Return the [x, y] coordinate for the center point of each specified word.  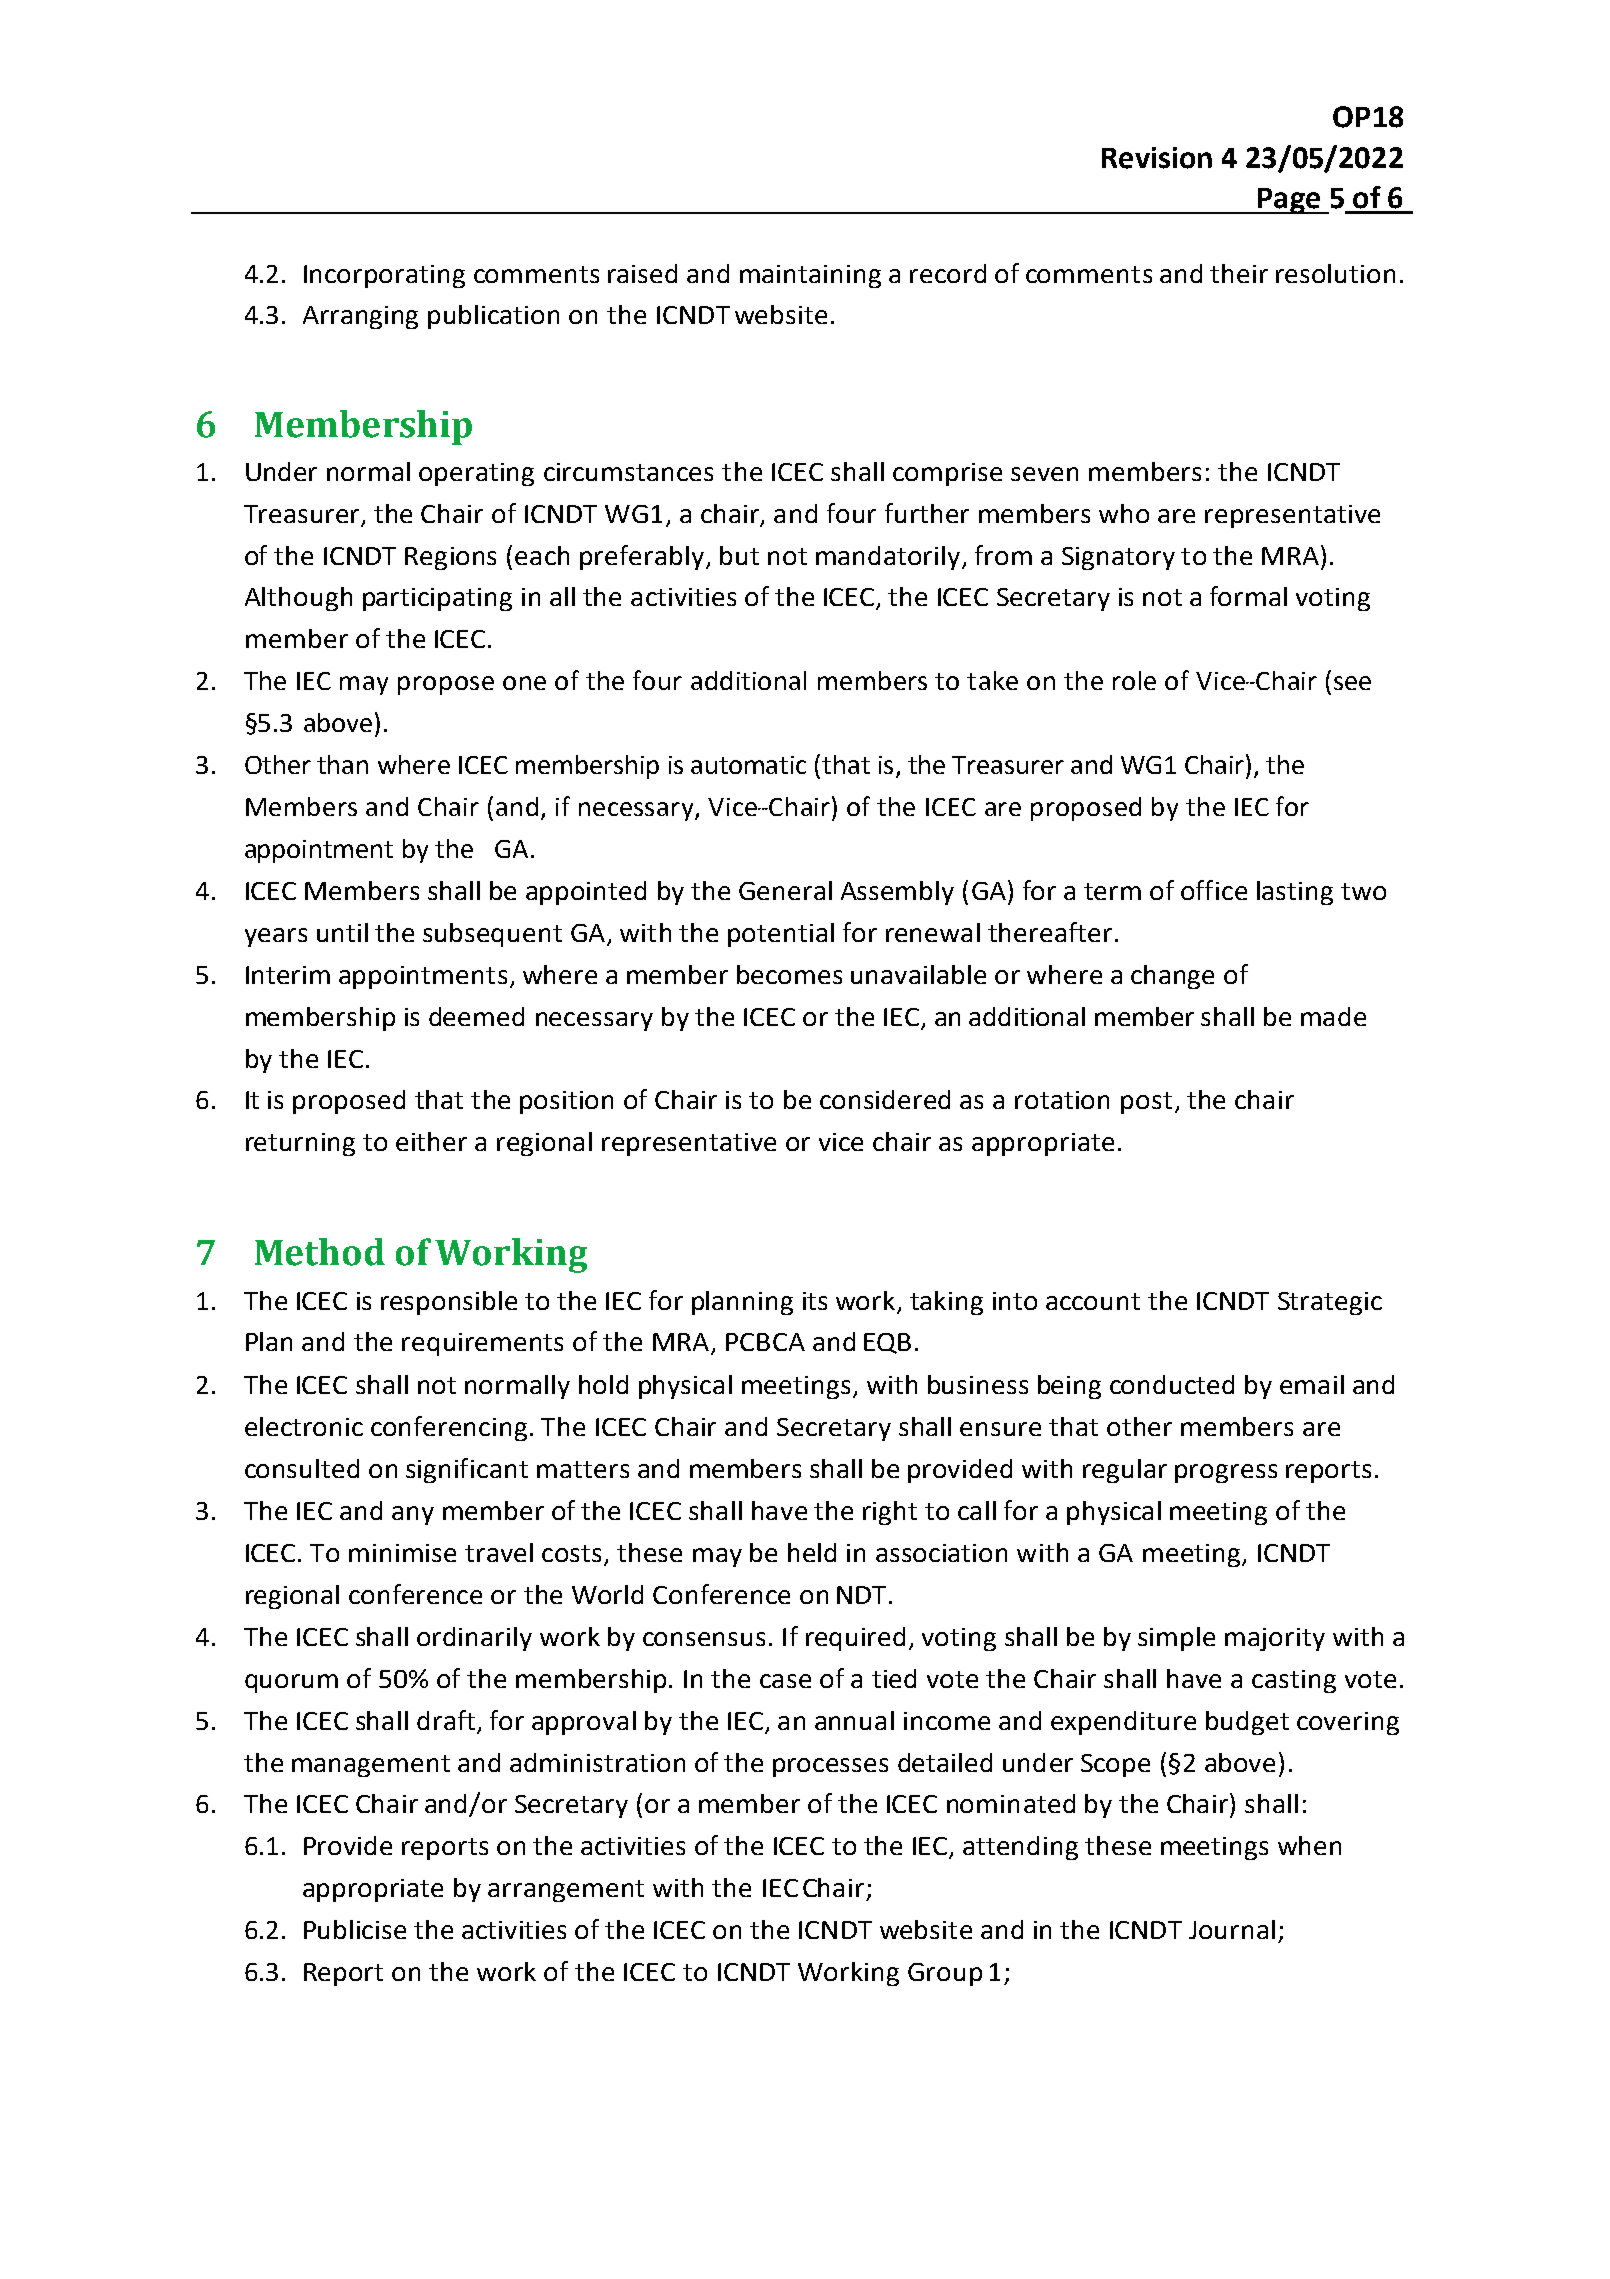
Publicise [355, 1929]
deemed [476, 1016]
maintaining [810, 276]
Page [1289, 201]
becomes [789, 974]
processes [830, 1767]
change [1172, 977]
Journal [1232, 1929]
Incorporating [384, 276]
